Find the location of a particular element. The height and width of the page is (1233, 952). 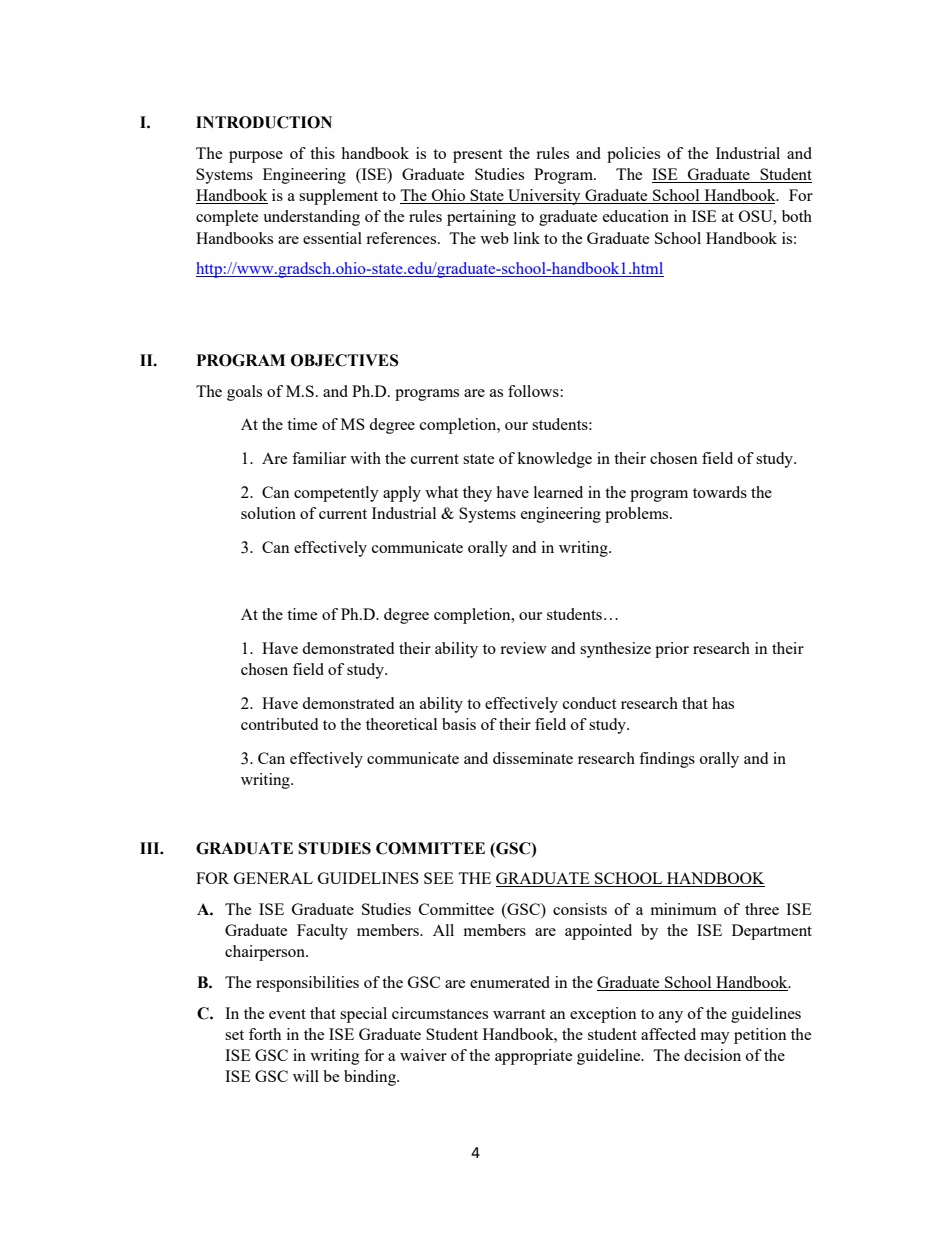

contributed is located at coordinates (279, 724).
